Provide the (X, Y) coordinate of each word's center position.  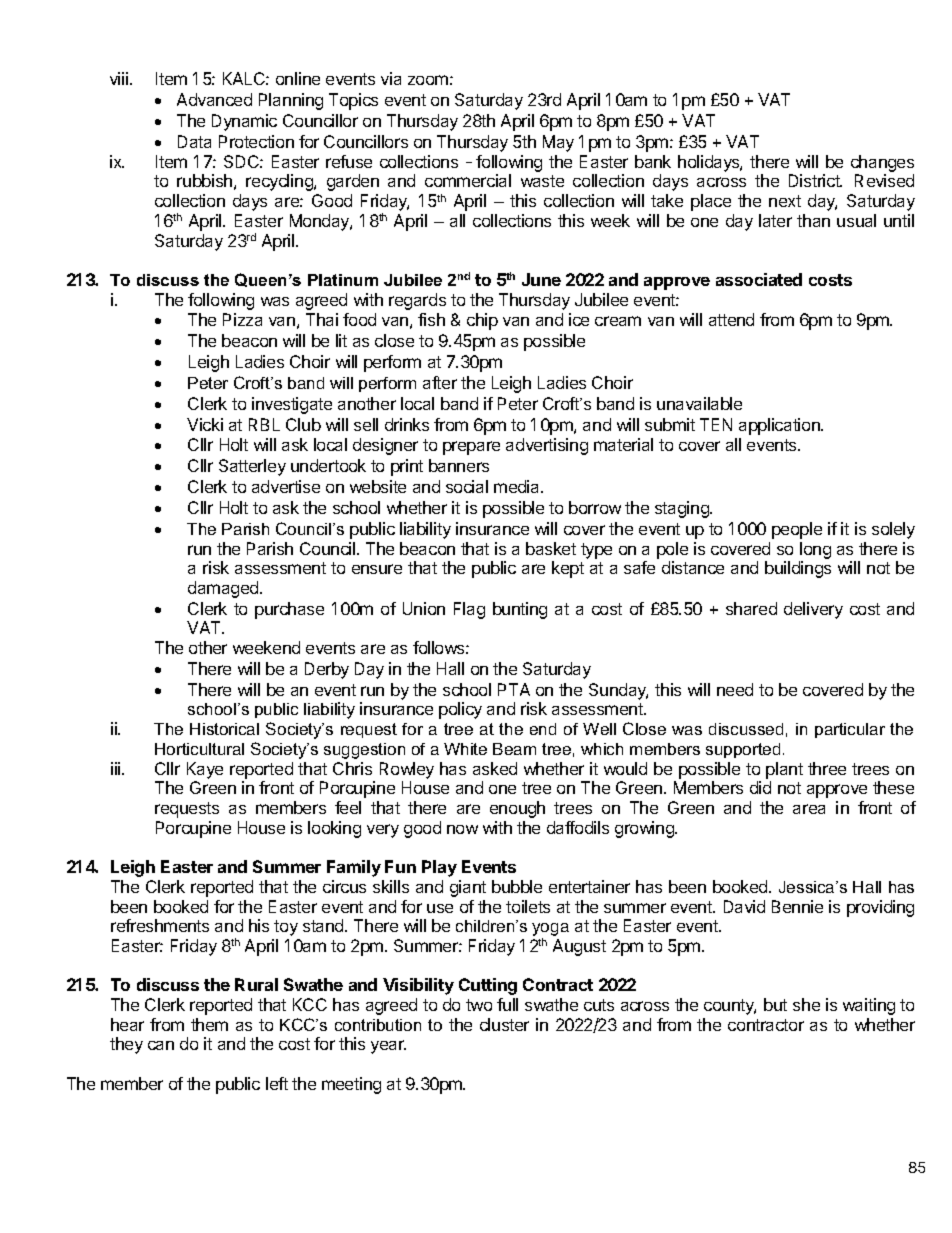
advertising (547, 446)
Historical (224, 729)
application (780, 426)
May (558, 143)
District (815, 180)
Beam (514, 749)
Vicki (205, 424)
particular (850, 730)
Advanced (214, 99)
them (209, 1024)
